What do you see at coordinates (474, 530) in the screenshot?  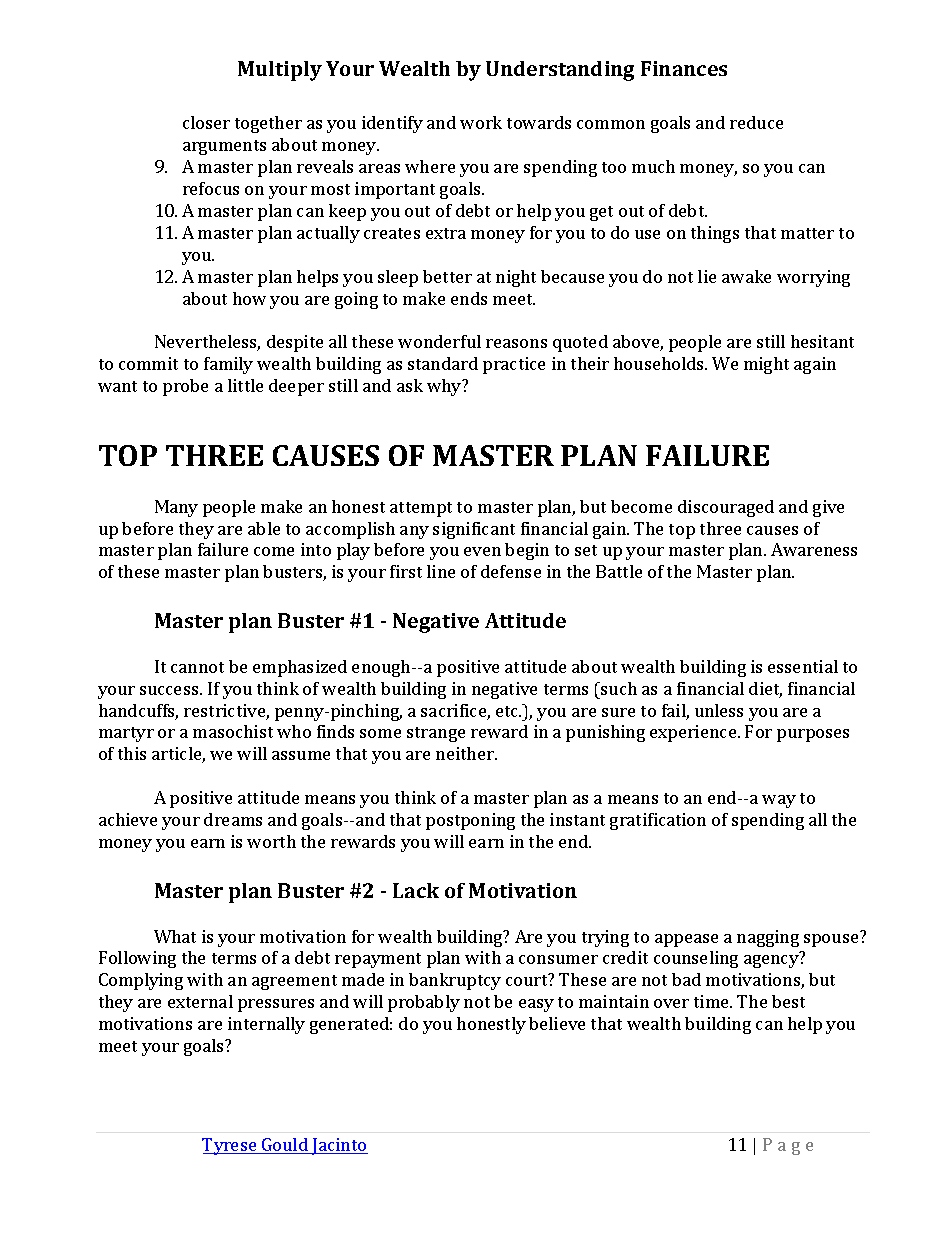 I see `significant` at bounding box center [474, 530].
